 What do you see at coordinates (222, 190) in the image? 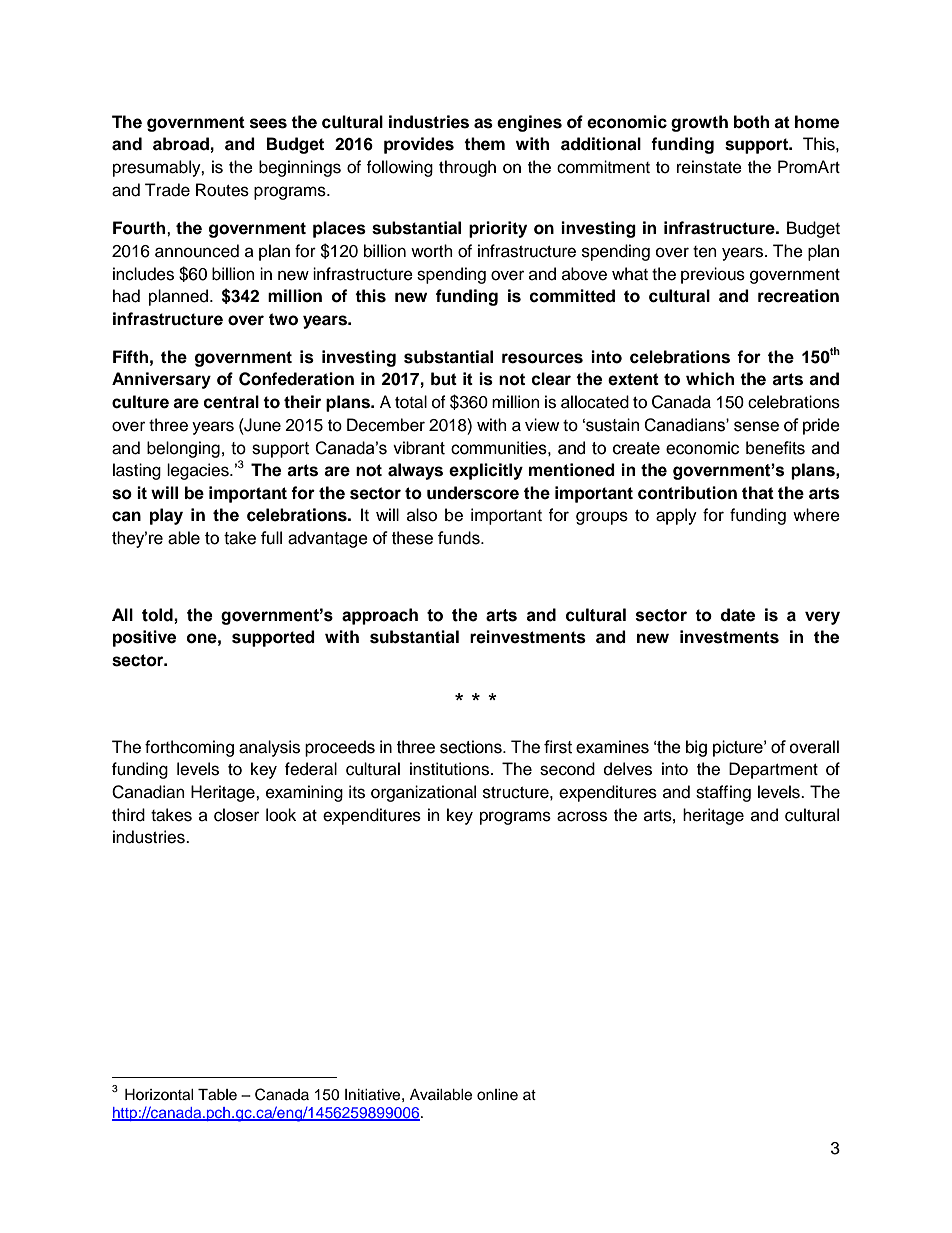
I see `Routes` at bounding box center [222, 190].
